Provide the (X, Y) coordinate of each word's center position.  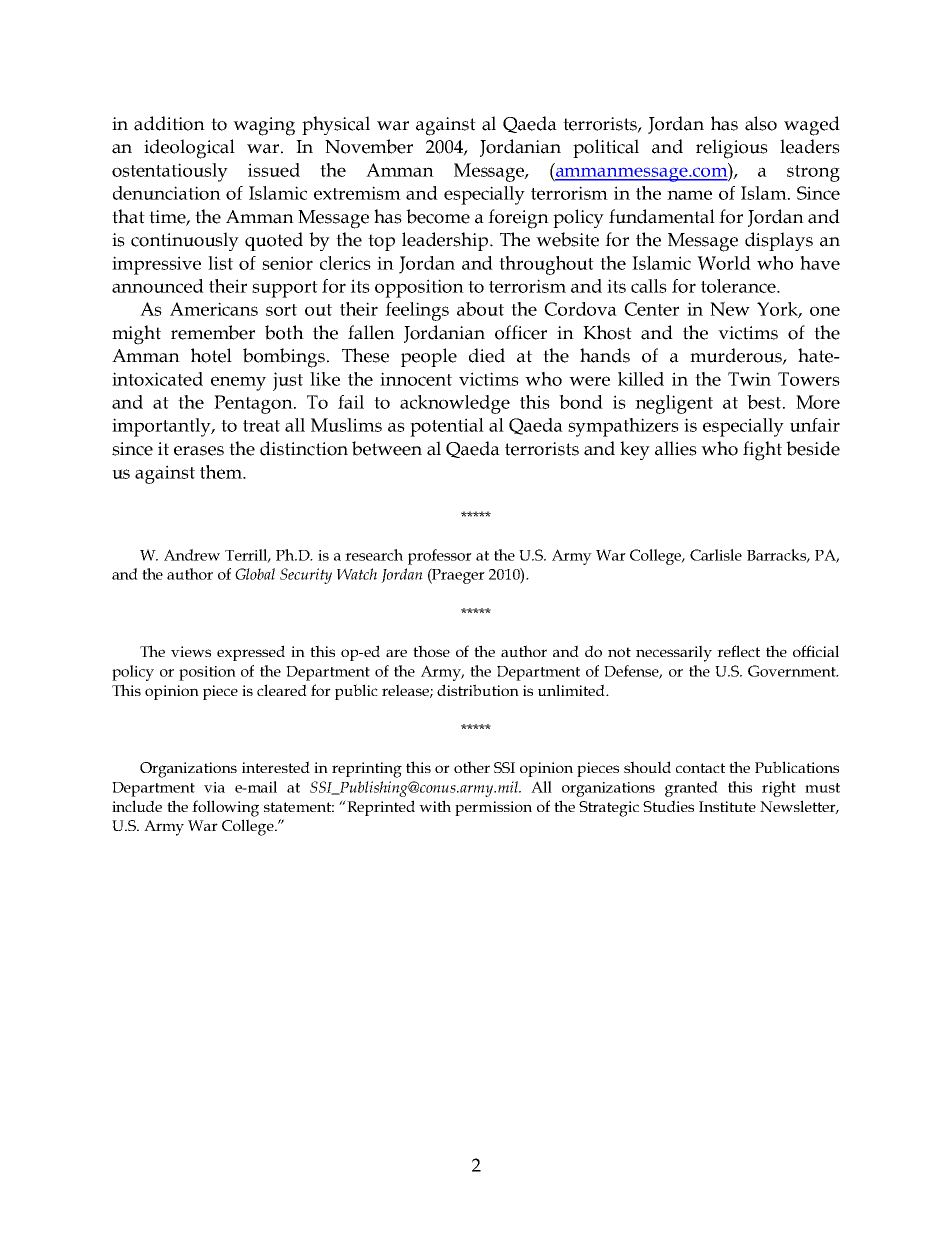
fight (762, 451)
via (214, 787)
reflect (738, 651)
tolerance (739, 286)
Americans (214, 309)
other (472, 767)
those (431, 651)
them (222, 472)
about (480, 309)
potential (447, 427)
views (191, 651)
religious (732, 149)
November (369, 146)
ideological (189, 149)
